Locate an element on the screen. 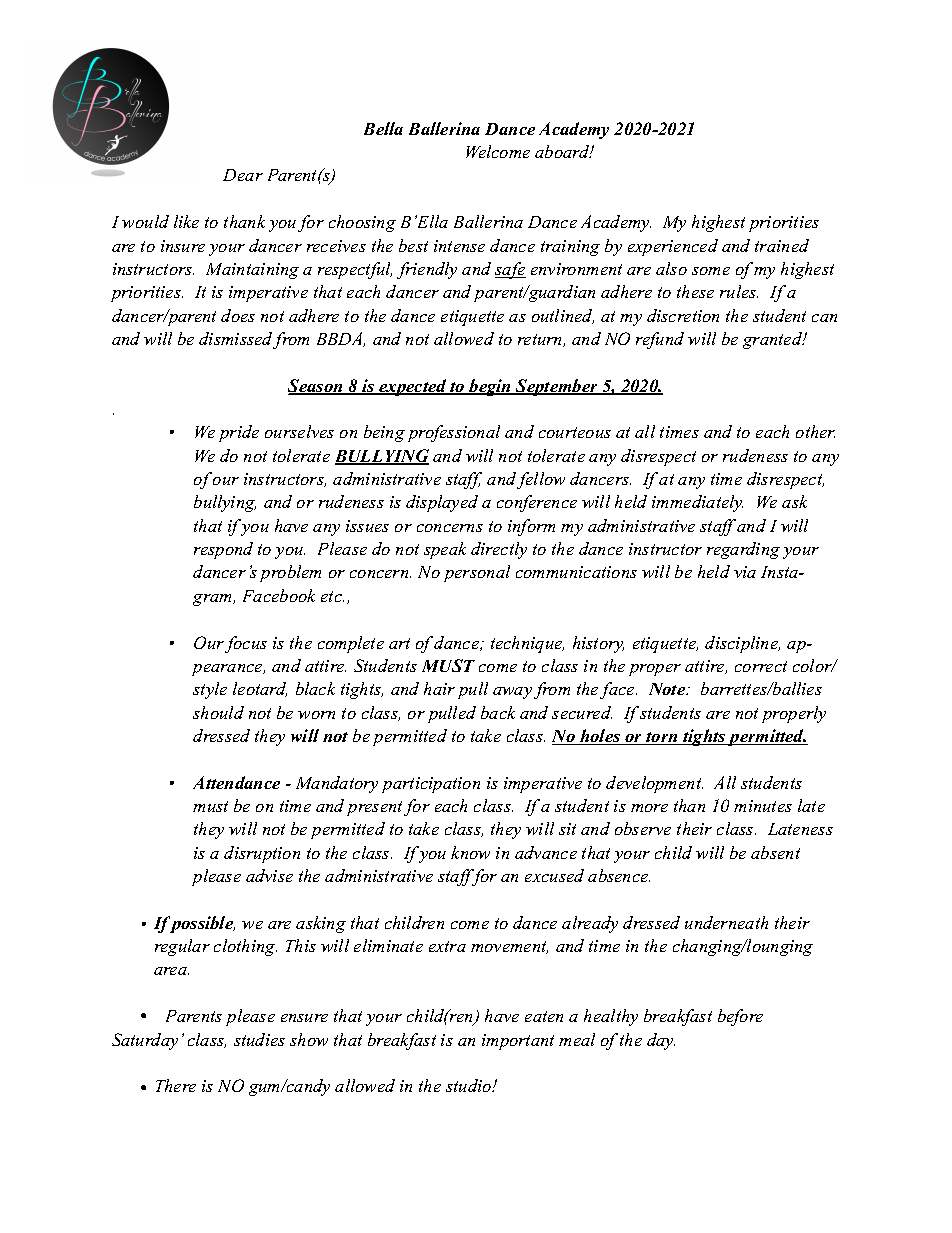  displayed is located at coordinates (442, 503).
